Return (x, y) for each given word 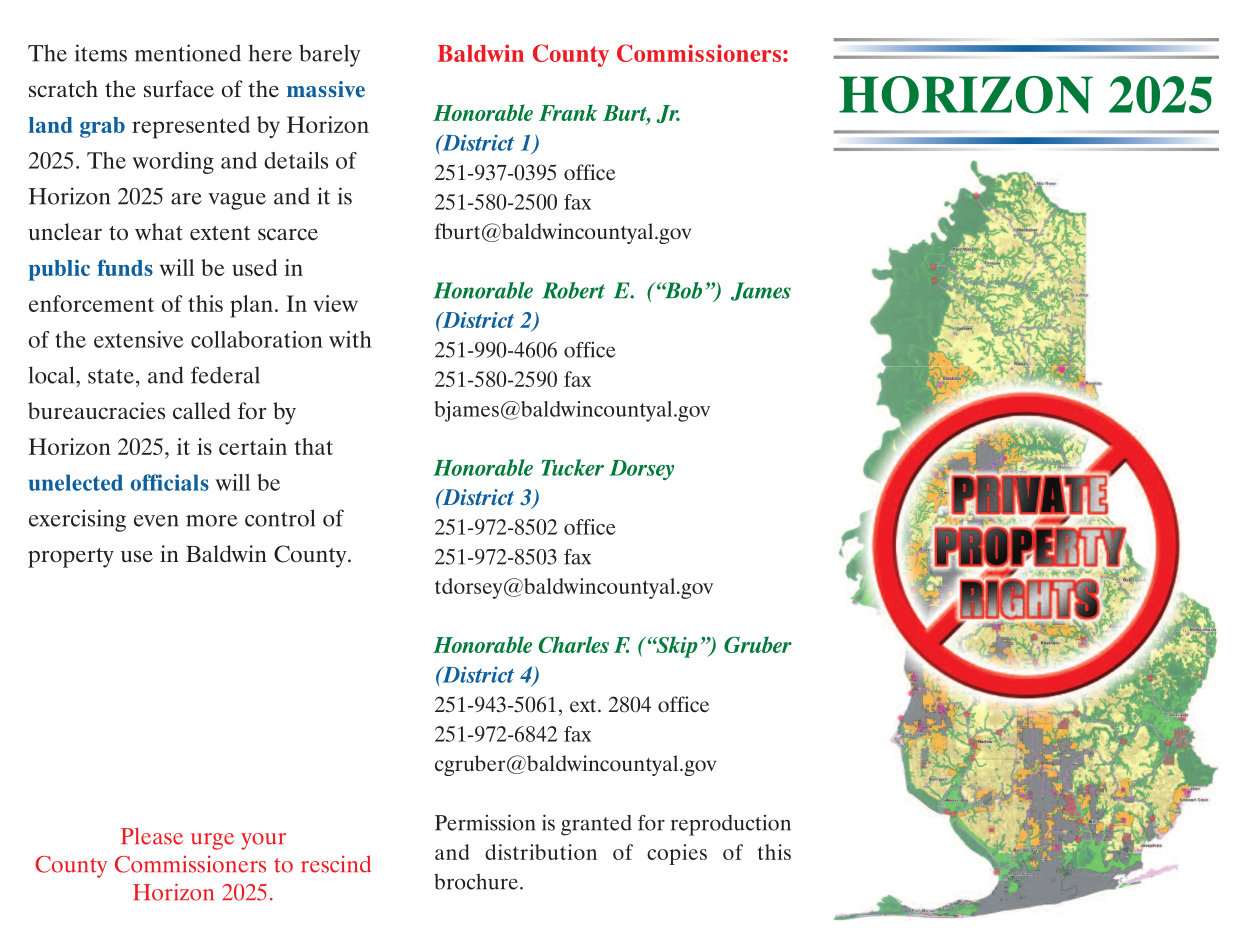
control (280, 518)
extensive (139, 339)
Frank (568, 112)
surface (179, 89)
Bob (682, 290)
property (71, 558)
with (350, 339)
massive (326, 89)
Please (152, 836)
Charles (573, 644)
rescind (336, 864)
